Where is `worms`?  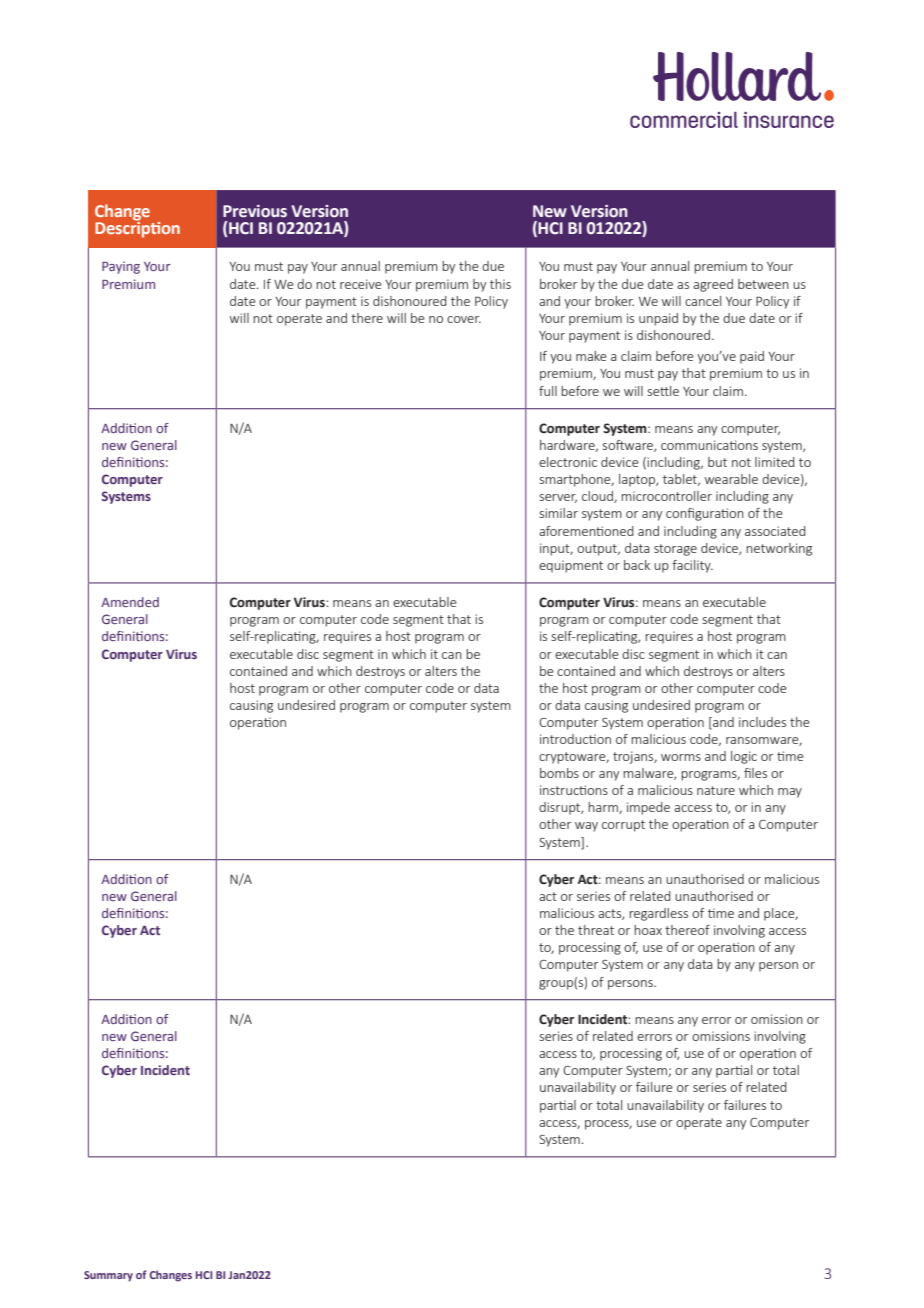 worms is located at coordinates (681, 757).
